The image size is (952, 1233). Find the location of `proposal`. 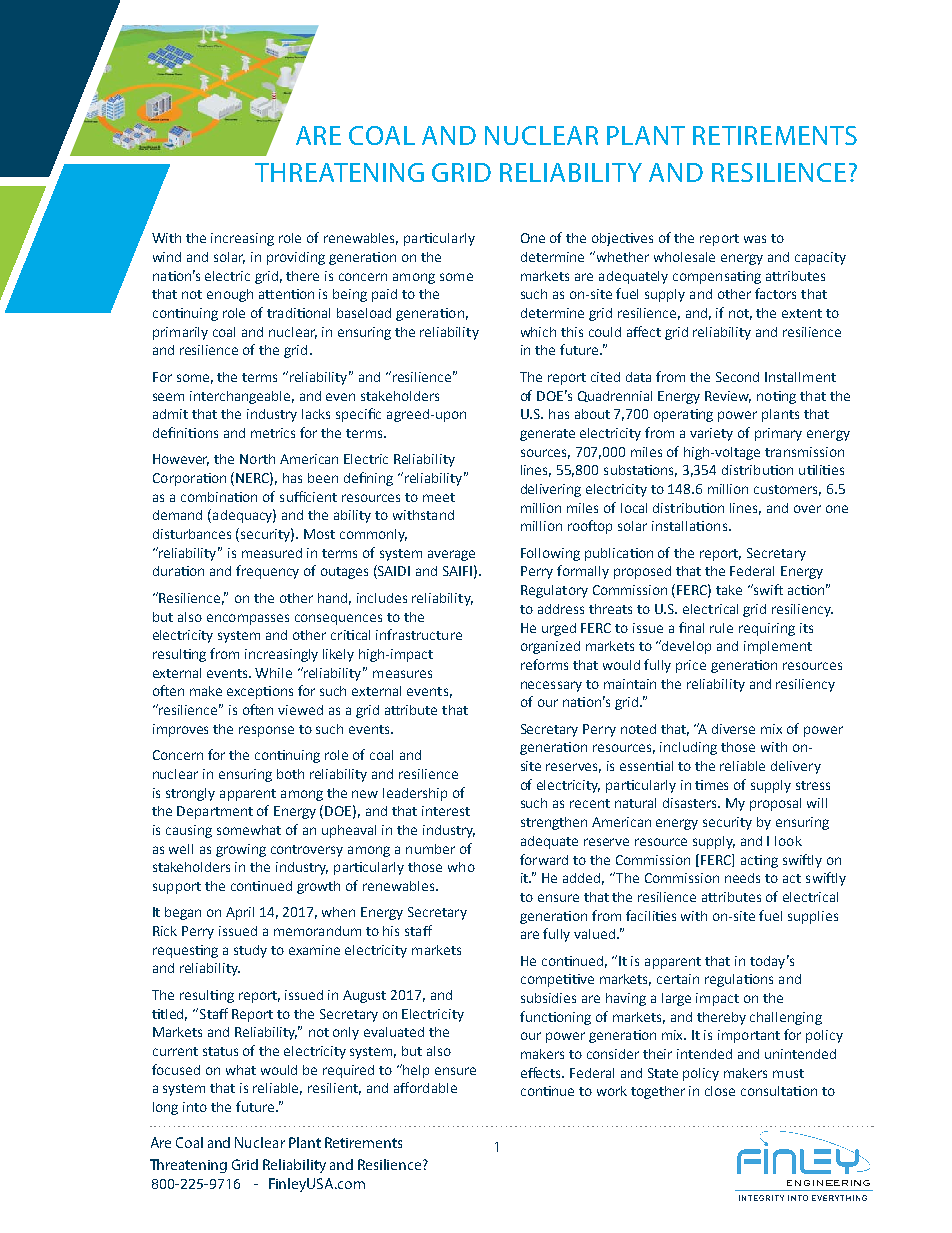

proposal is located at coordinates (775, 804).
